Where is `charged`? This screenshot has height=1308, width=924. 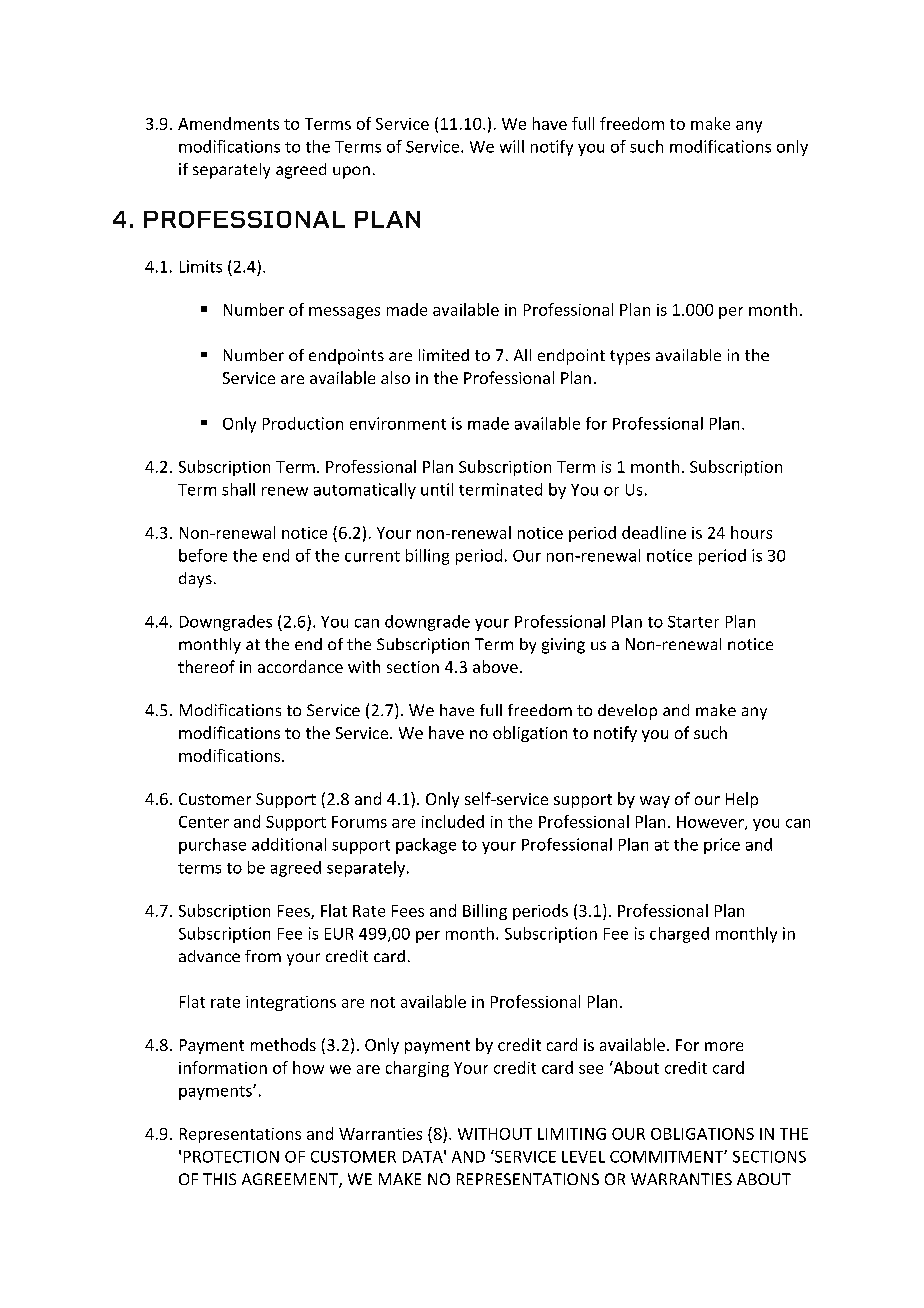
charged is located at coordinates (679, 935).
